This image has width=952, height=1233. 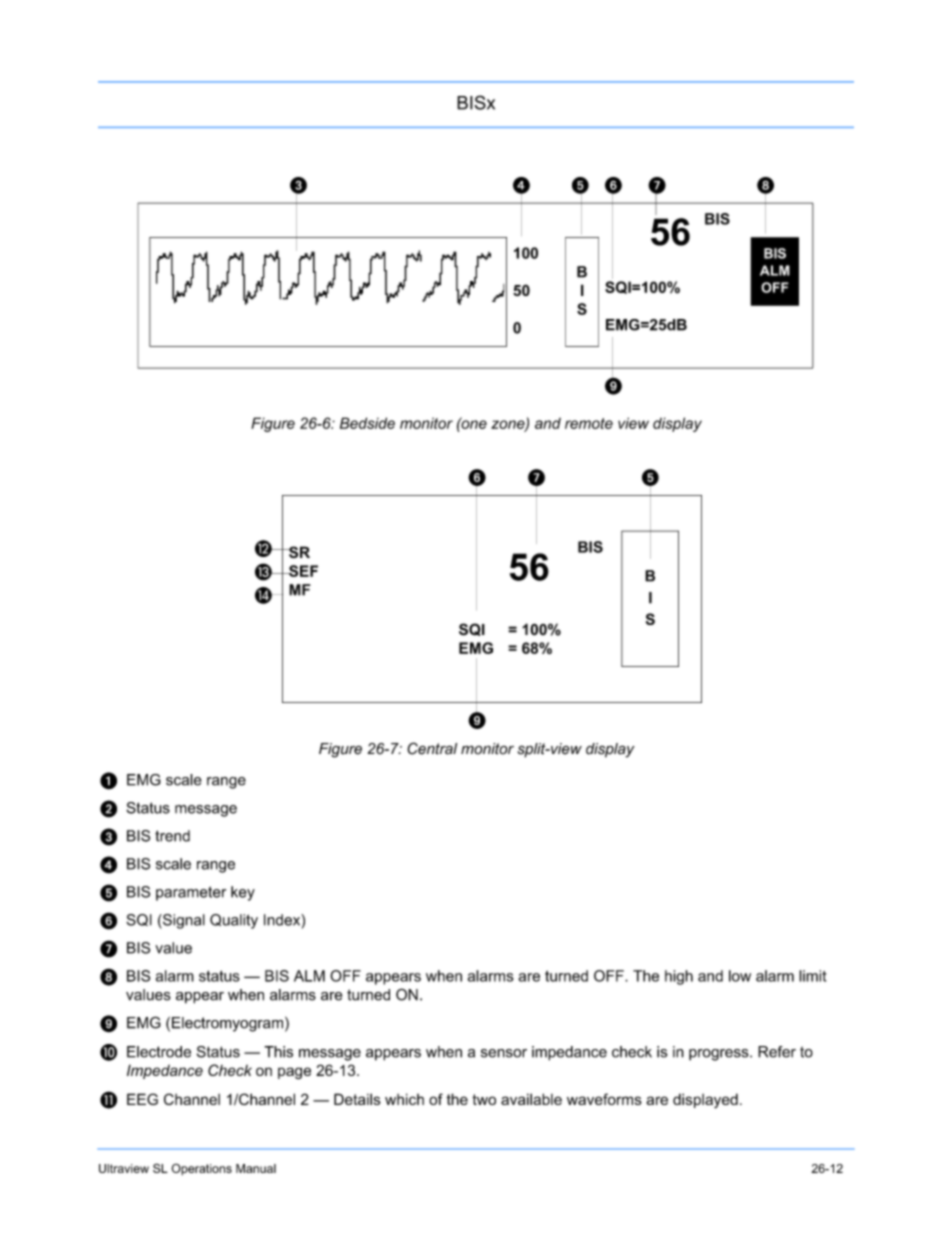 What do you see at coordinates (172, 836) in the image?
I see `trend` at bounding box center [172, 836].
